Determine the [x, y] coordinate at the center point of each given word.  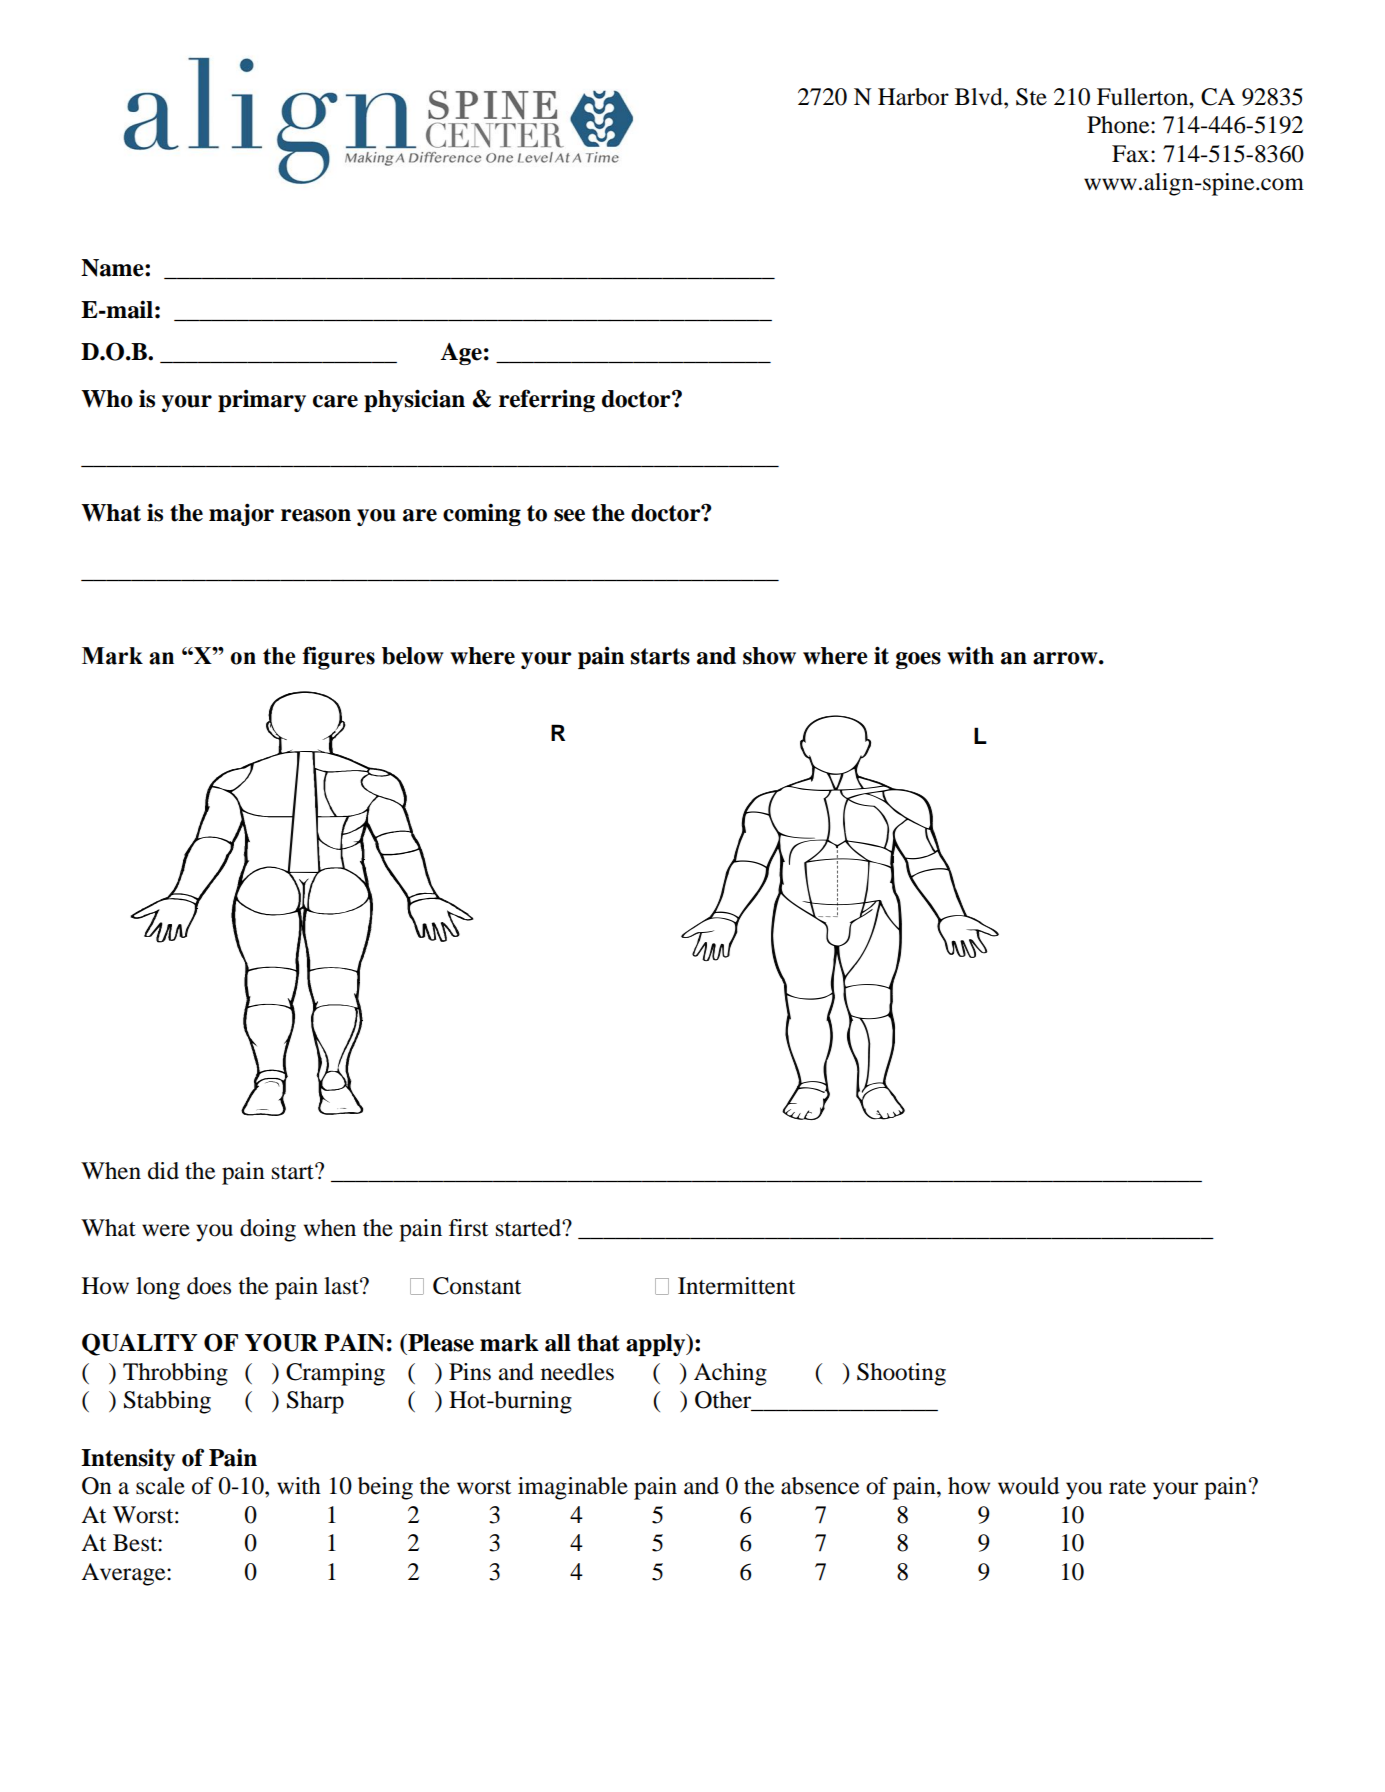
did [163, 1171]
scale [160, 1486]
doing [268, 1230]
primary [262, 401]
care [335, 401]
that [598, 1343]
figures [338, 658]
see [569, 515]
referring [547, 400]
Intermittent [736, 1286]
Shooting [901, 1374]
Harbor [913, 97]
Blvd [980, 97]
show [769, 656]
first [468, 1228]
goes [918, 660]
